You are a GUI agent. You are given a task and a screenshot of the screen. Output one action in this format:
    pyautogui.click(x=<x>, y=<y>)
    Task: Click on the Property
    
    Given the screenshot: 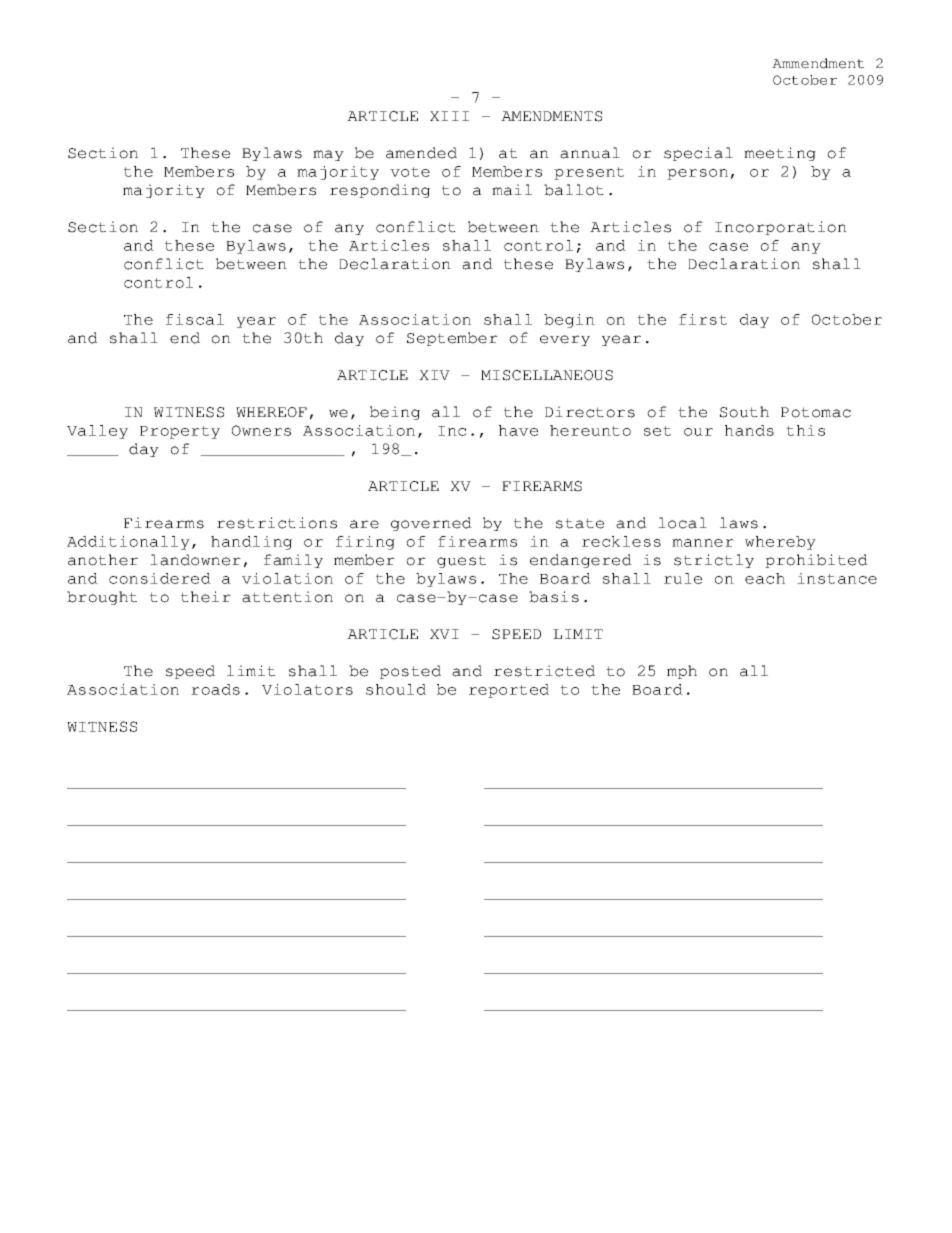 What is the action you would take?
    pyautogui.click(x=180, y=432)
